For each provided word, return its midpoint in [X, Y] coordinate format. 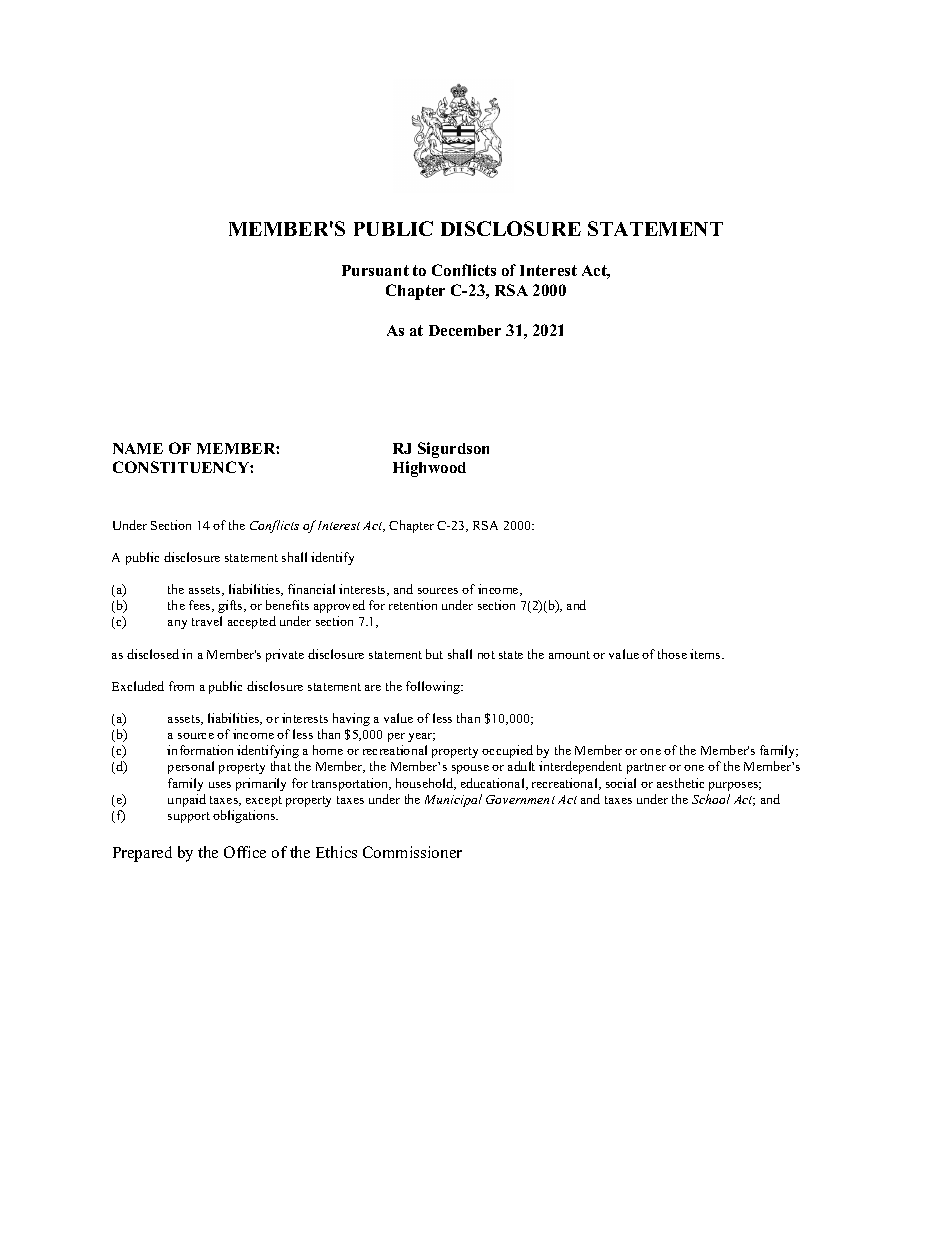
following [434, 687]
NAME [138, 448]
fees [201, 606]
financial [311, 589]
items [706, 654]
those [672, 654]
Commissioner [412, 852]
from [181, 686]
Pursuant [375, 270]
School [711, 799]
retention [413, 605]
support [189, 817]
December [465, 330]
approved [339, 606]
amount [569, 655]
